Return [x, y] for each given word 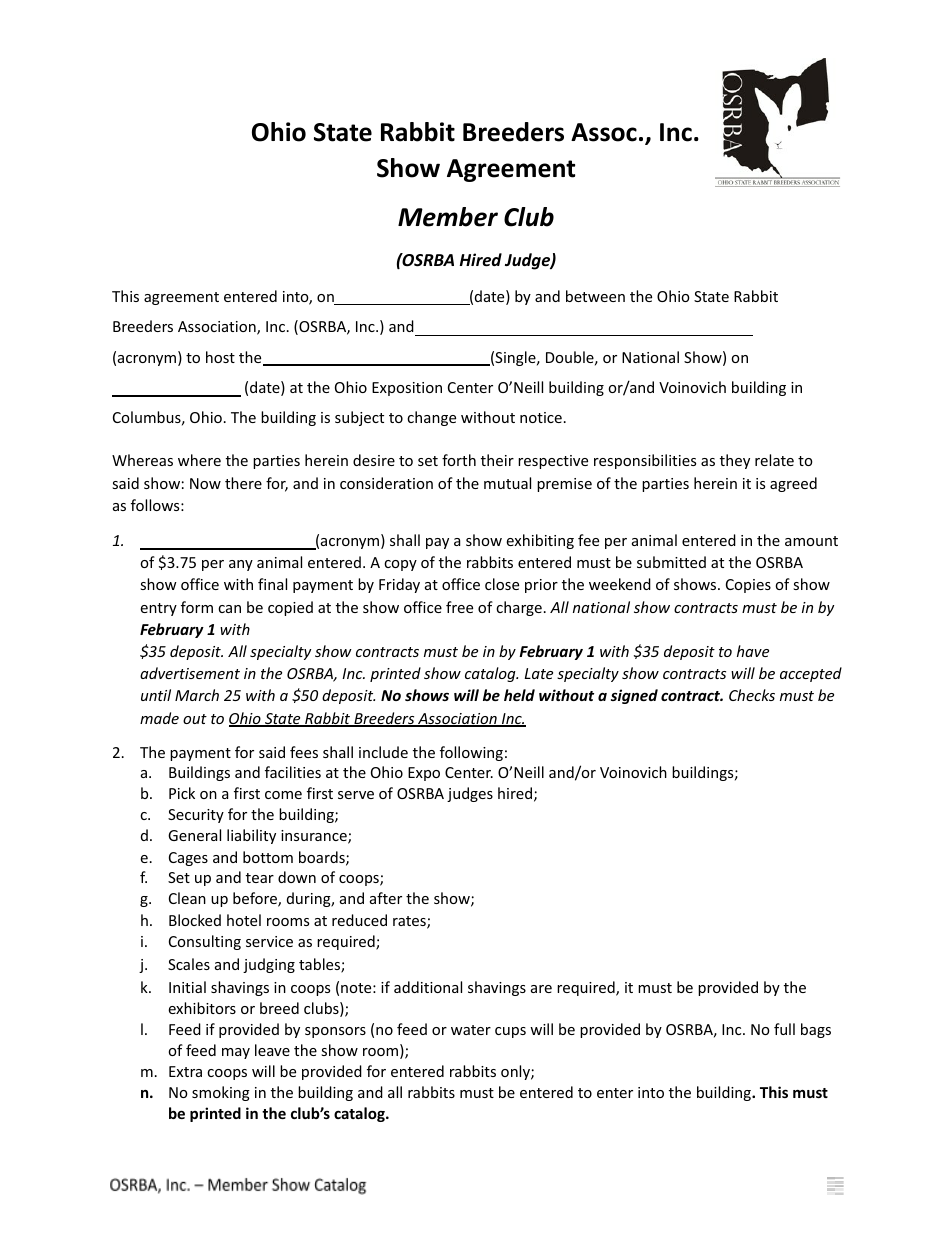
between [595, 296]
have [753, 651]
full [784, 1029]
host [220, 357]
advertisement [190, 673]
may [236, 1053]
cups [510, 1032]
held [519, 695]
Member [448, 217]
